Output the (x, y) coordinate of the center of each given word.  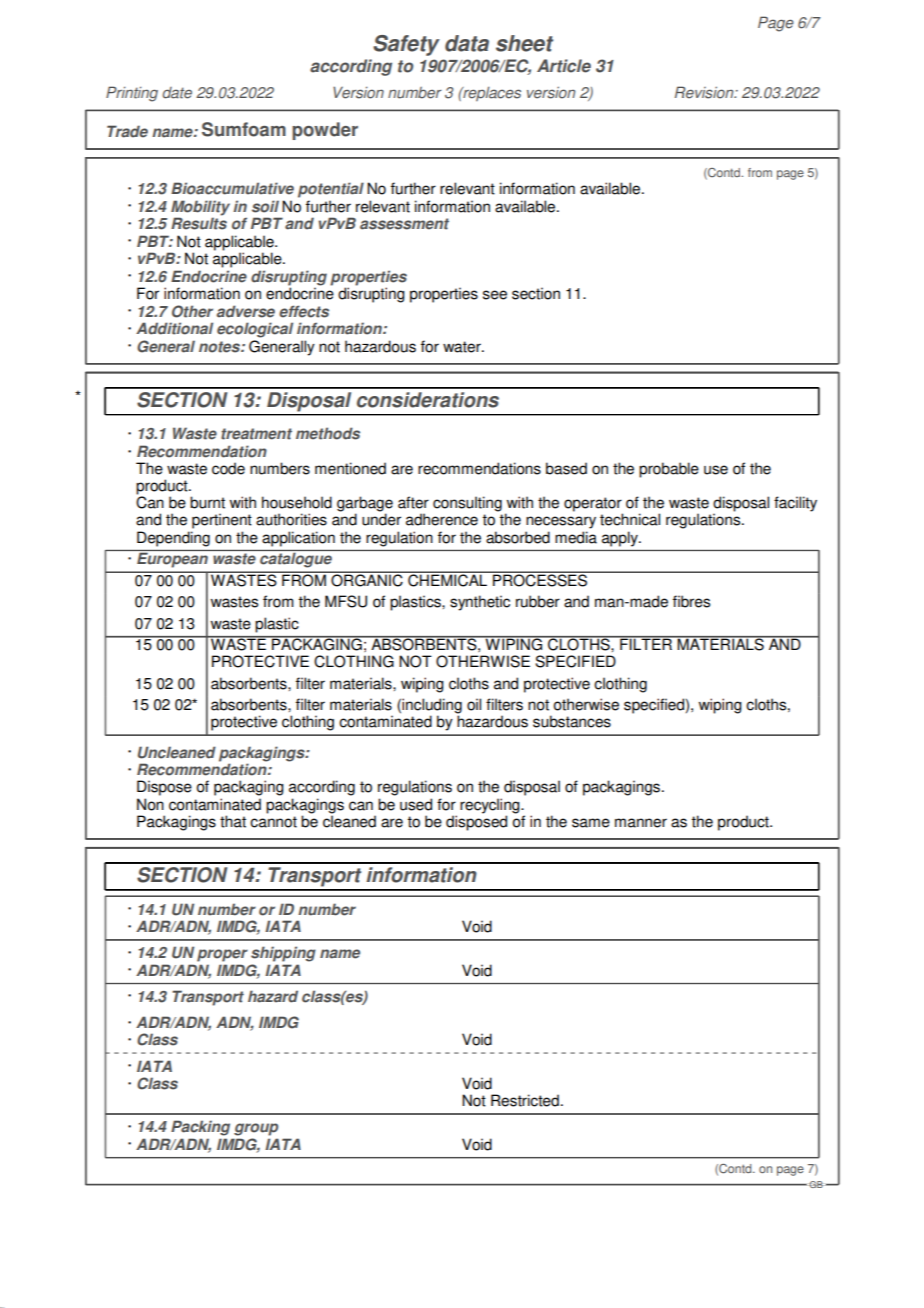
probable (669, 470)
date (177, 93)
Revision (705, 92)
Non (150, 804)
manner (641, 823)
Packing (200, 1128)
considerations (428, 400)
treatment (256, 434)
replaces (491, 94)
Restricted (525, 1100)
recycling (491, 806)
